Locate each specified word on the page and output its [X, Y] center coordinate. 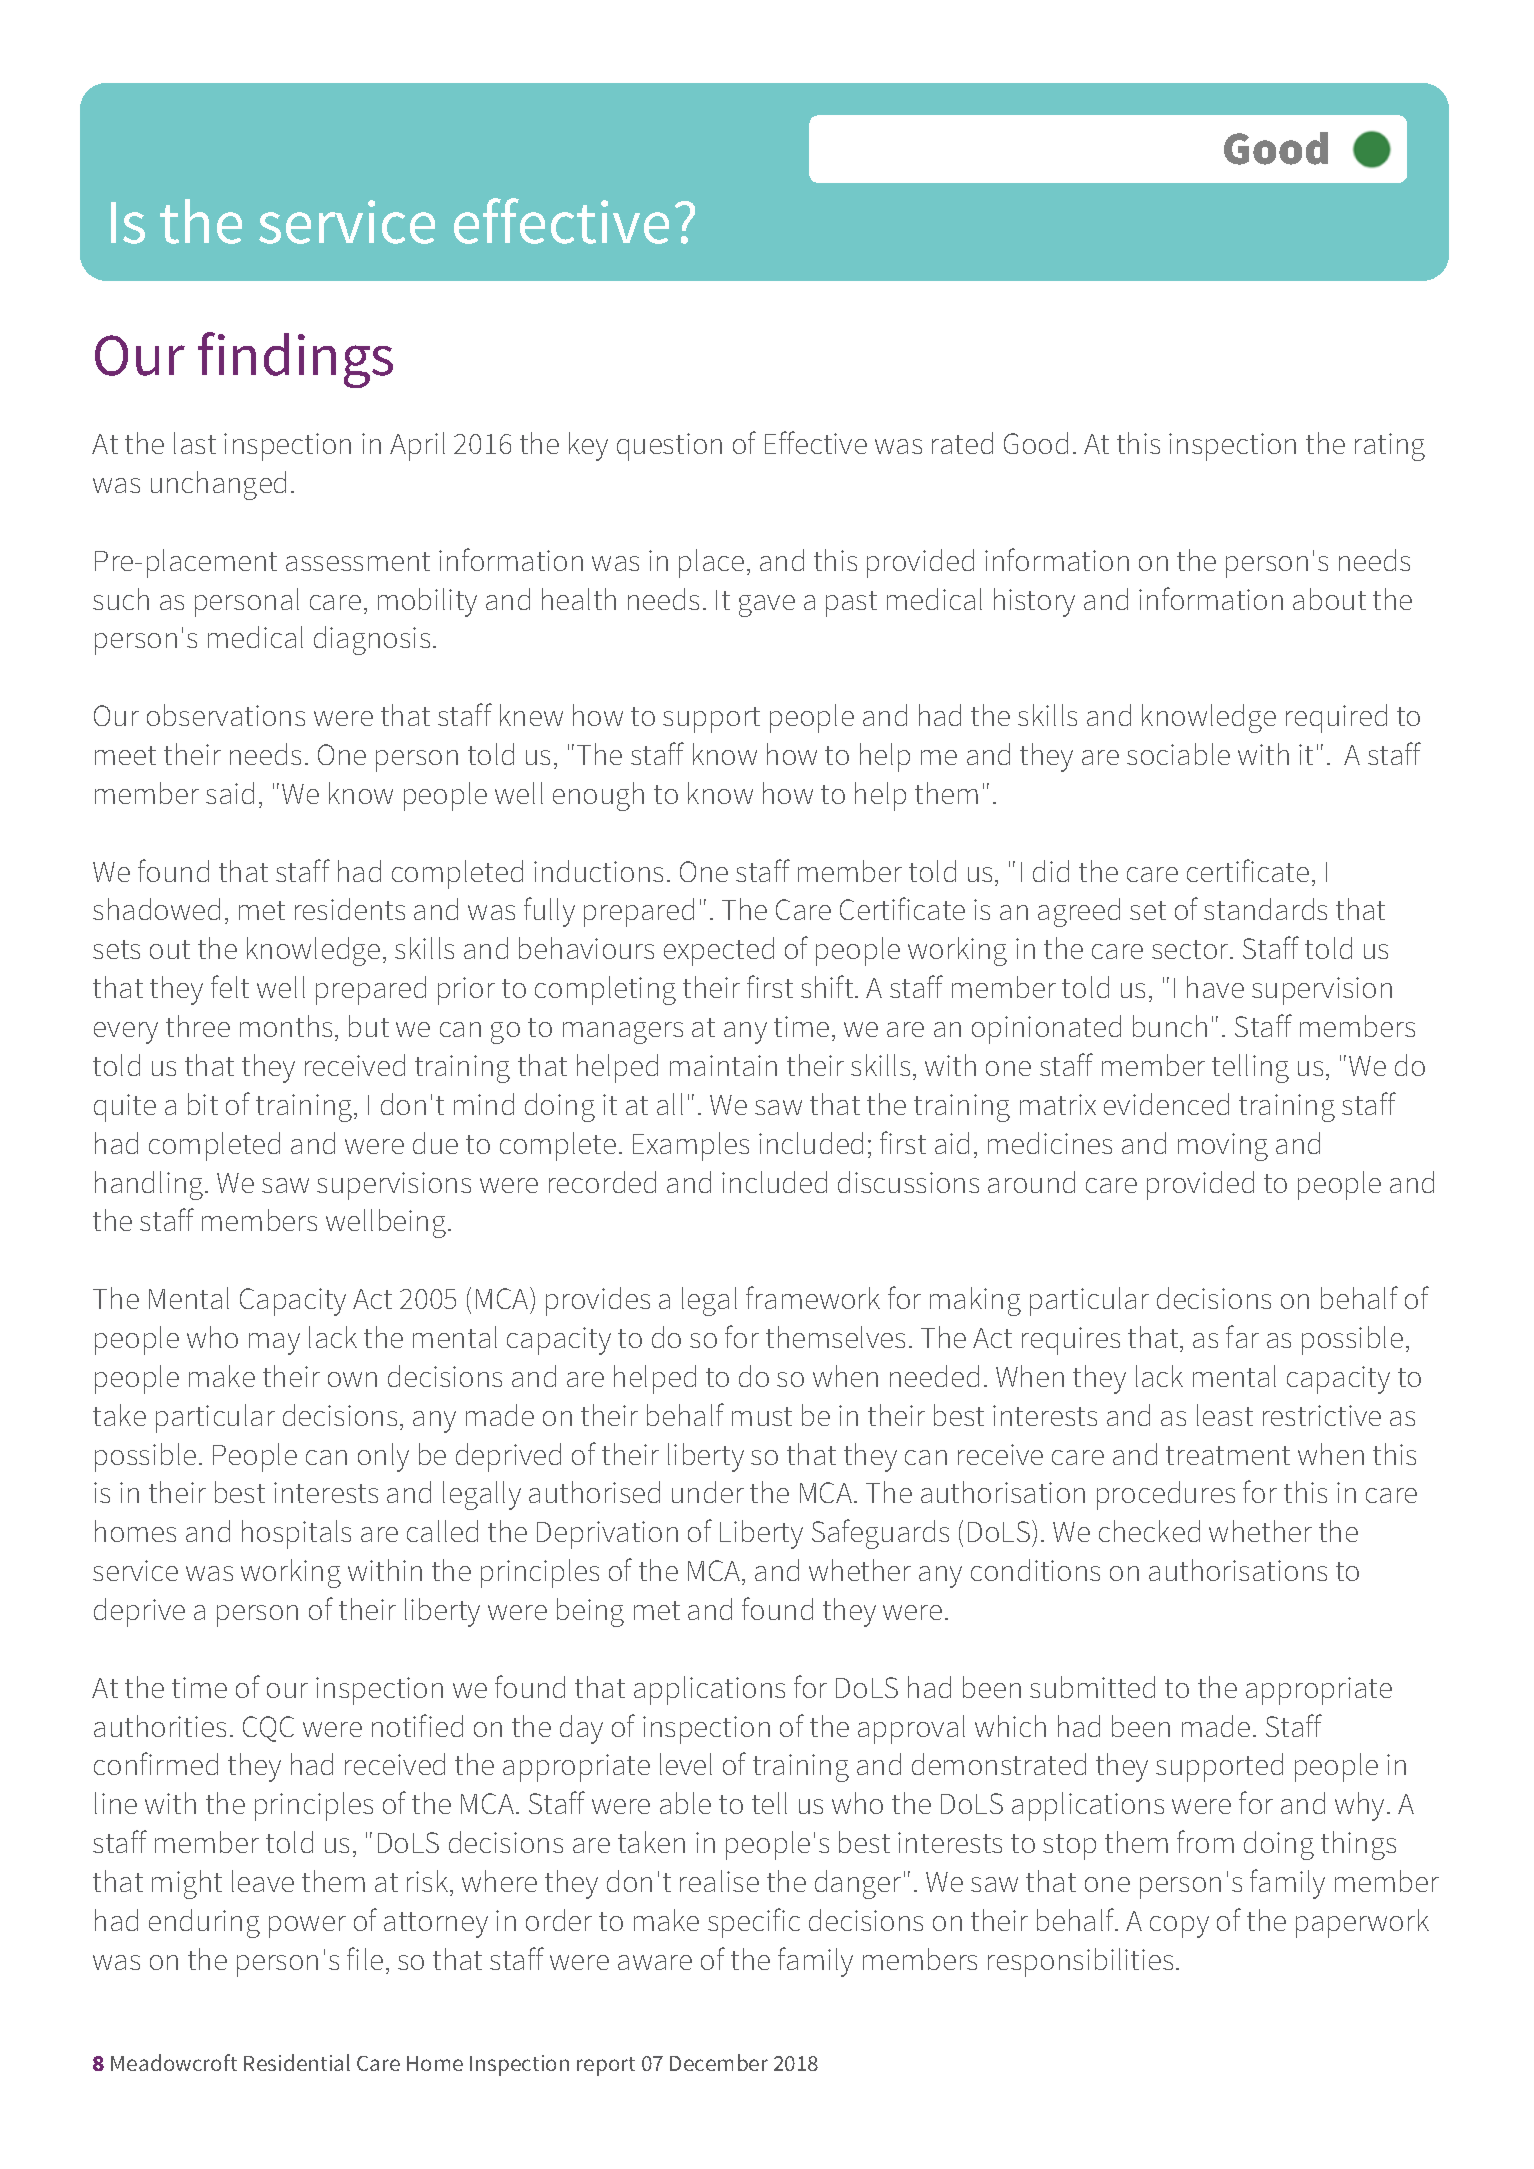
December [719, 2062]
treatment [1228, 1455]
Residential [297, 2062]
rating [1390, 447]
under [708, 1492]
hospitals [296, 1534]
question [669, 447]
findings [295, 360]
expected [719, 951]
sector [1191, 949]
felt [230, 986]
